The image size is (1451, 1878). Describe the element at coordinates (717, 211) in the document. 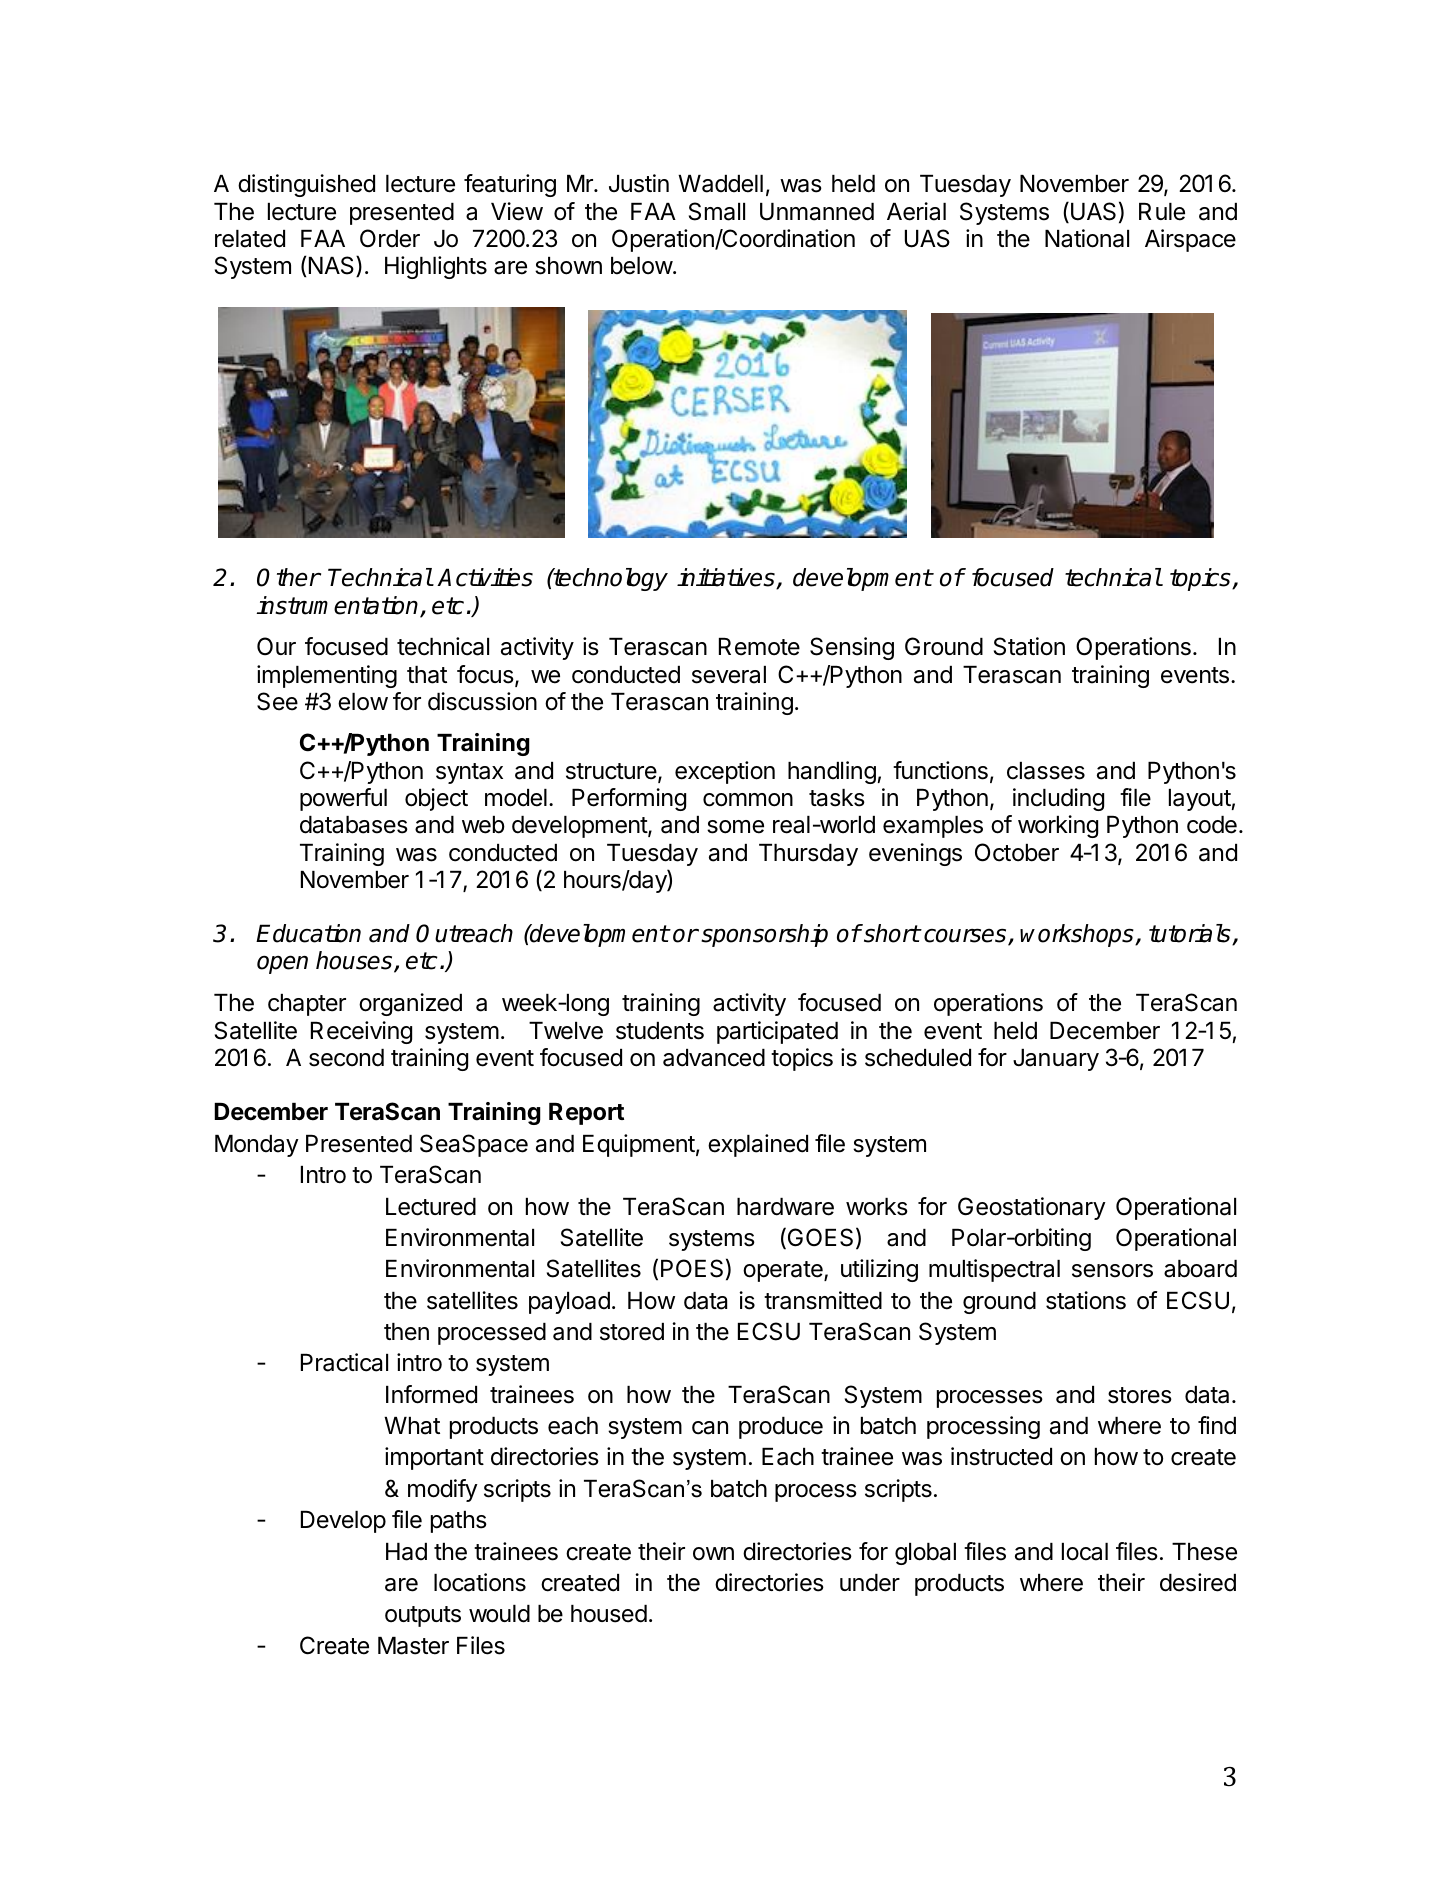

I see `Small` at that location.
